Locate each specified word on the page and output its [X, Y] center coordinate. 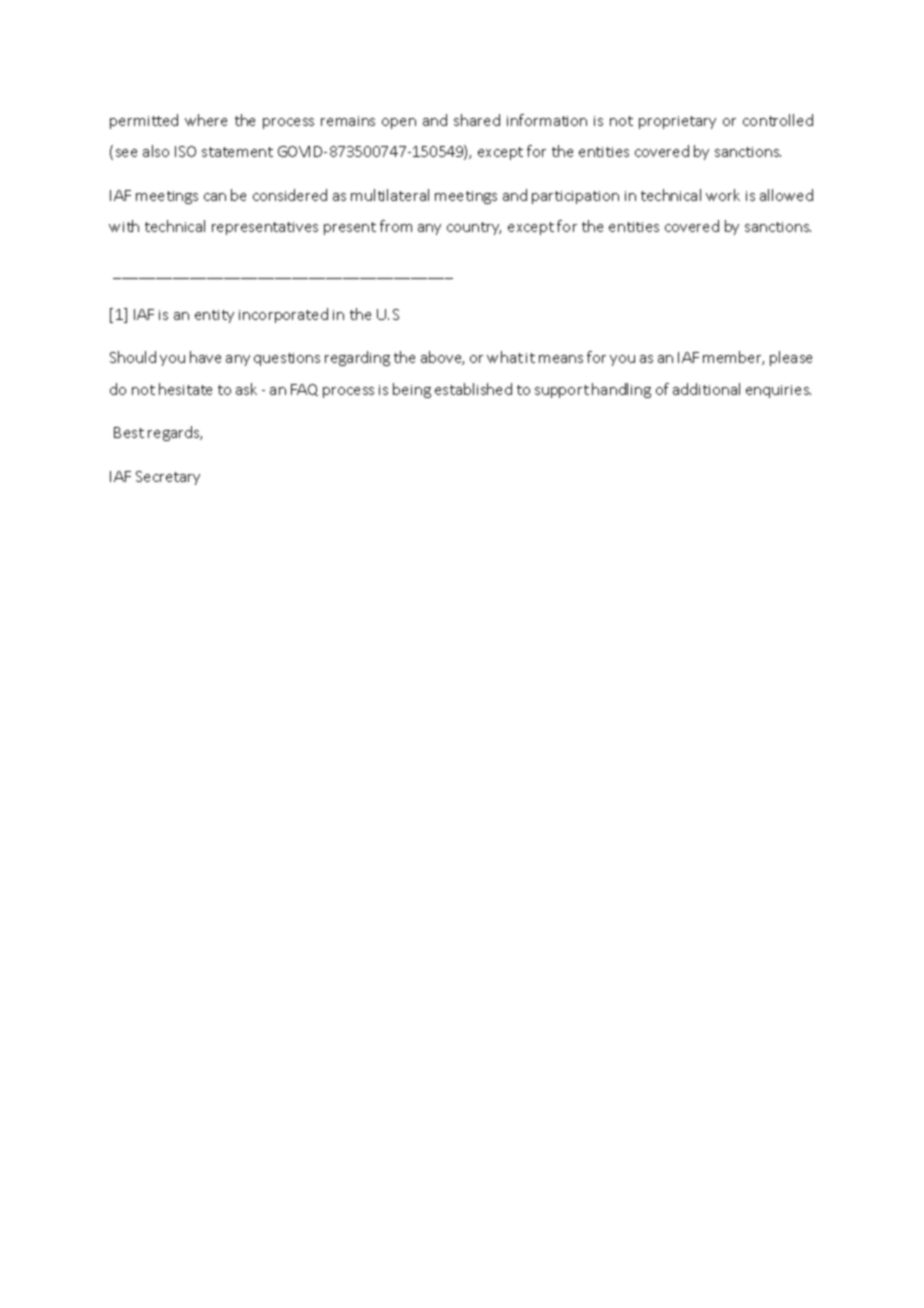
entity [214, 316]
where [206, 120]
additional [706, 389]
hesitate [185, 389]
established [473, 389]
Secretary [168, 478]
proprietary [677, 122]
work [723, 195]
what [505, 357]
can [215, 197]
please [791, 358]
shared [477, 120]
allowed [786, 195]
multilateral [390, 195]
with [124, 226]
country [474, 228]
